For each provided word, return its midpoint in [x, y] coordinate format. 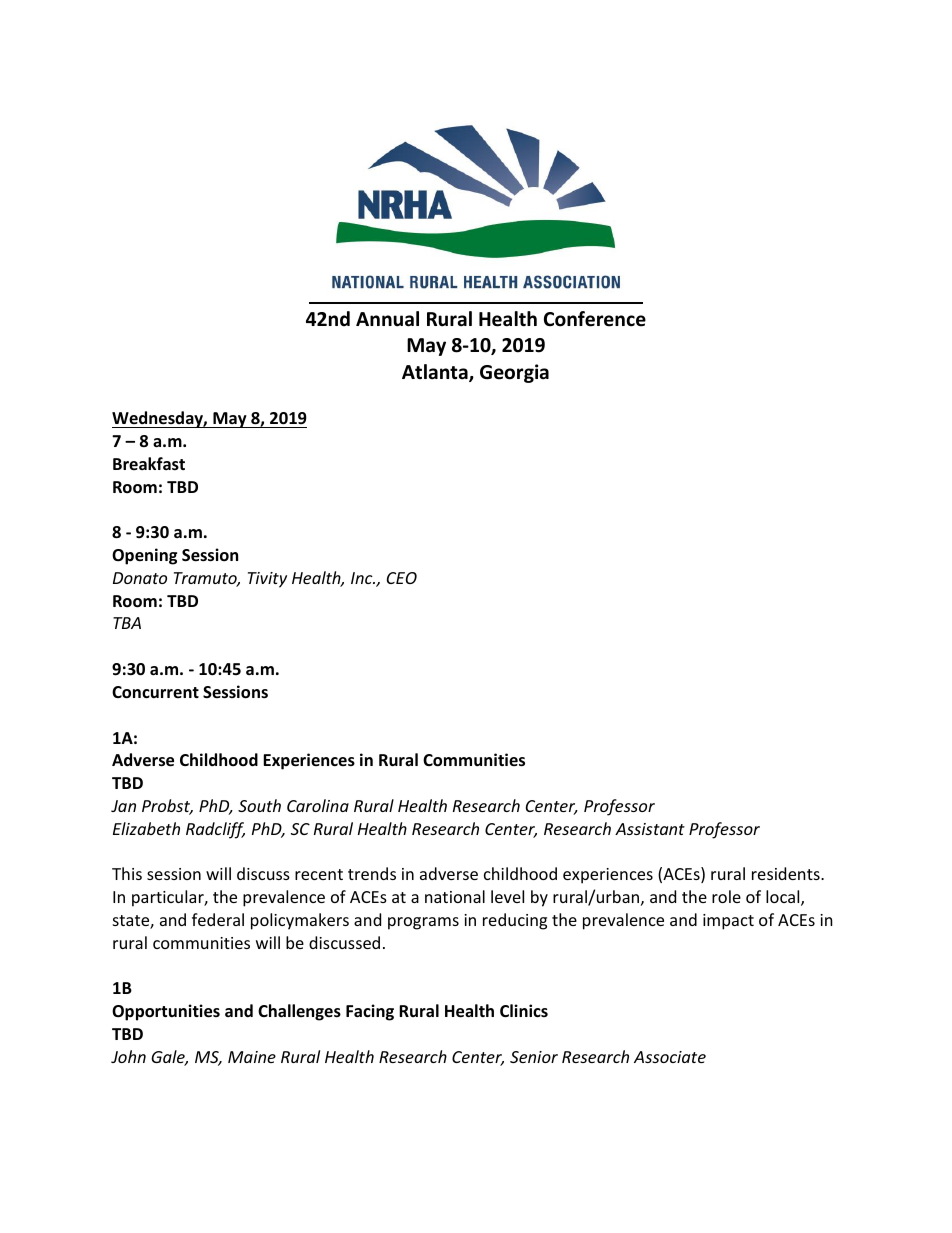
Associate [670, 1057]
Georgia [514, 373]
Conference [595, 319]
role [726, 896]
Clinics [524, 1010]
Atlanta [436, 373]
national [455, 896]
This [127, 873]
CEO [402, 578]
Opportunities [166, 1012]
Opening [144, 556]
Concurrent [155, 692]
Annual [387, 319]
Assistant [650, 829]
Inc [363, 578]
